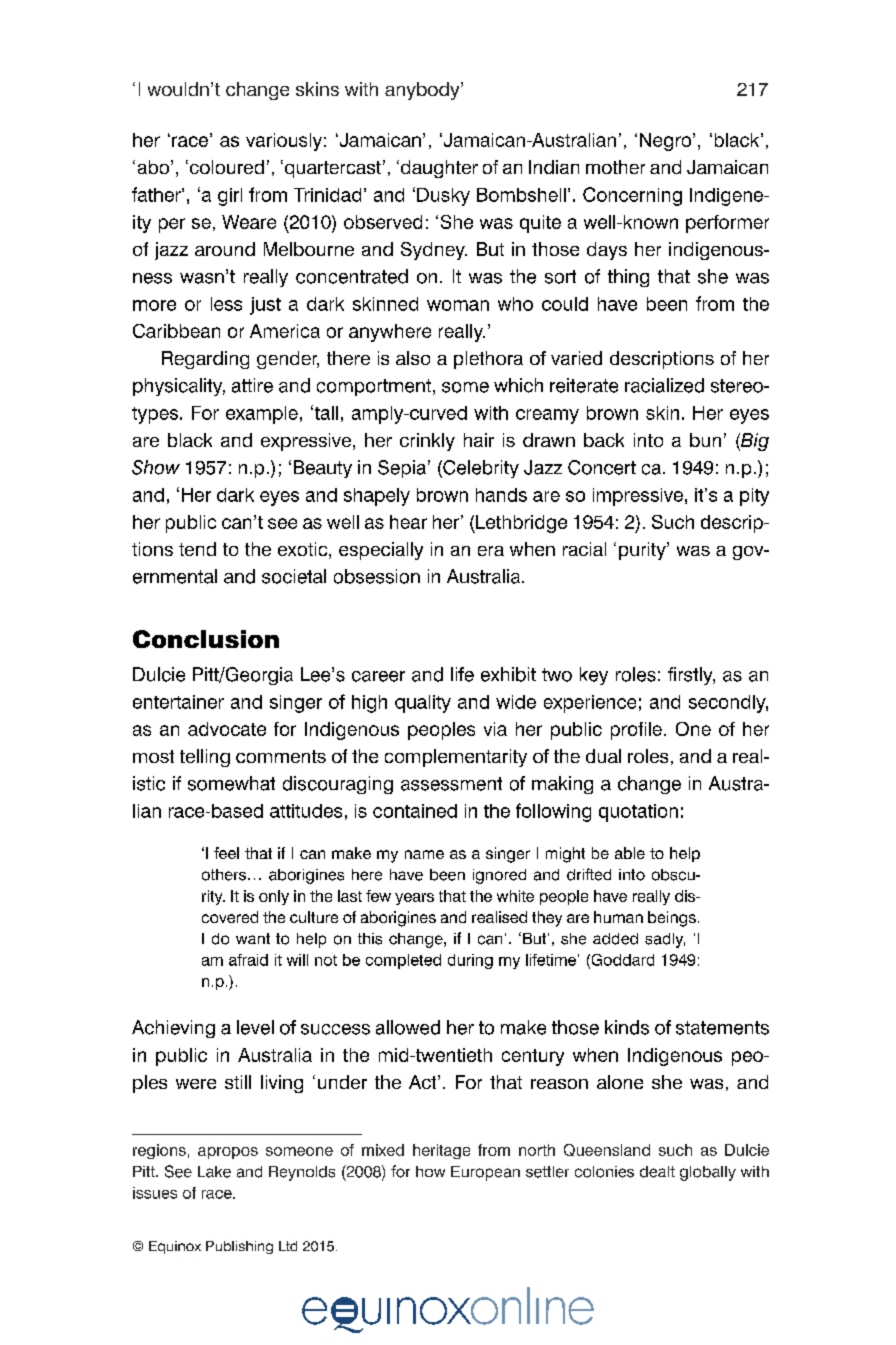 This document has height=1345, width=896. What do you see at coordinates (479, 440) in the document?
I see `hair` at bounding box center [479, 440].
